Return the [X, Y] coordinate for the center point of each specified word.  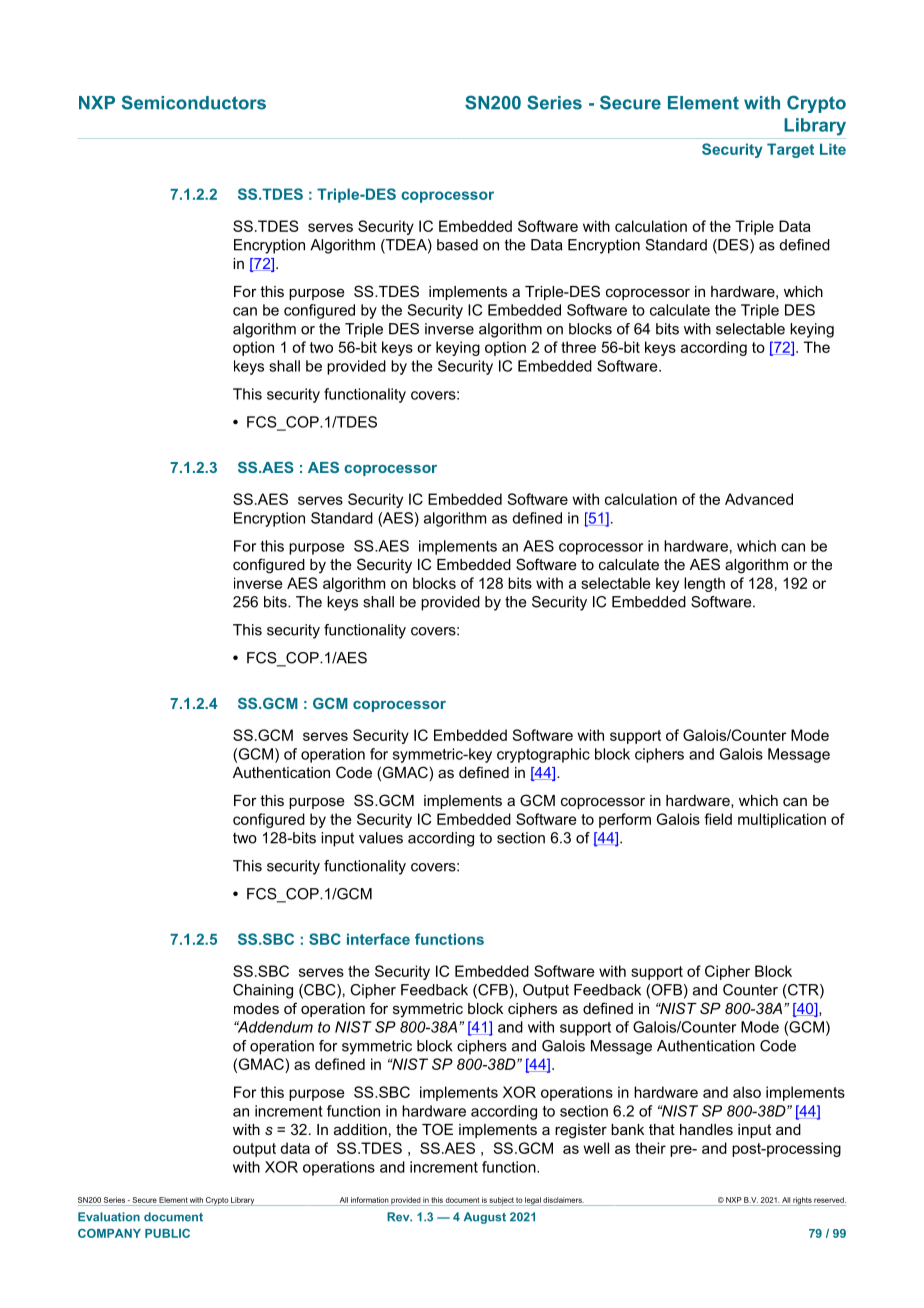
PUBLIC [167, 1233]
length [704, 584]
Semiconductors [194, 102]
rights [802, 1201]
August [485, 1218]
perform [625, 820]
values [381, 838]
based [457, 245]
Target [790, 150]
